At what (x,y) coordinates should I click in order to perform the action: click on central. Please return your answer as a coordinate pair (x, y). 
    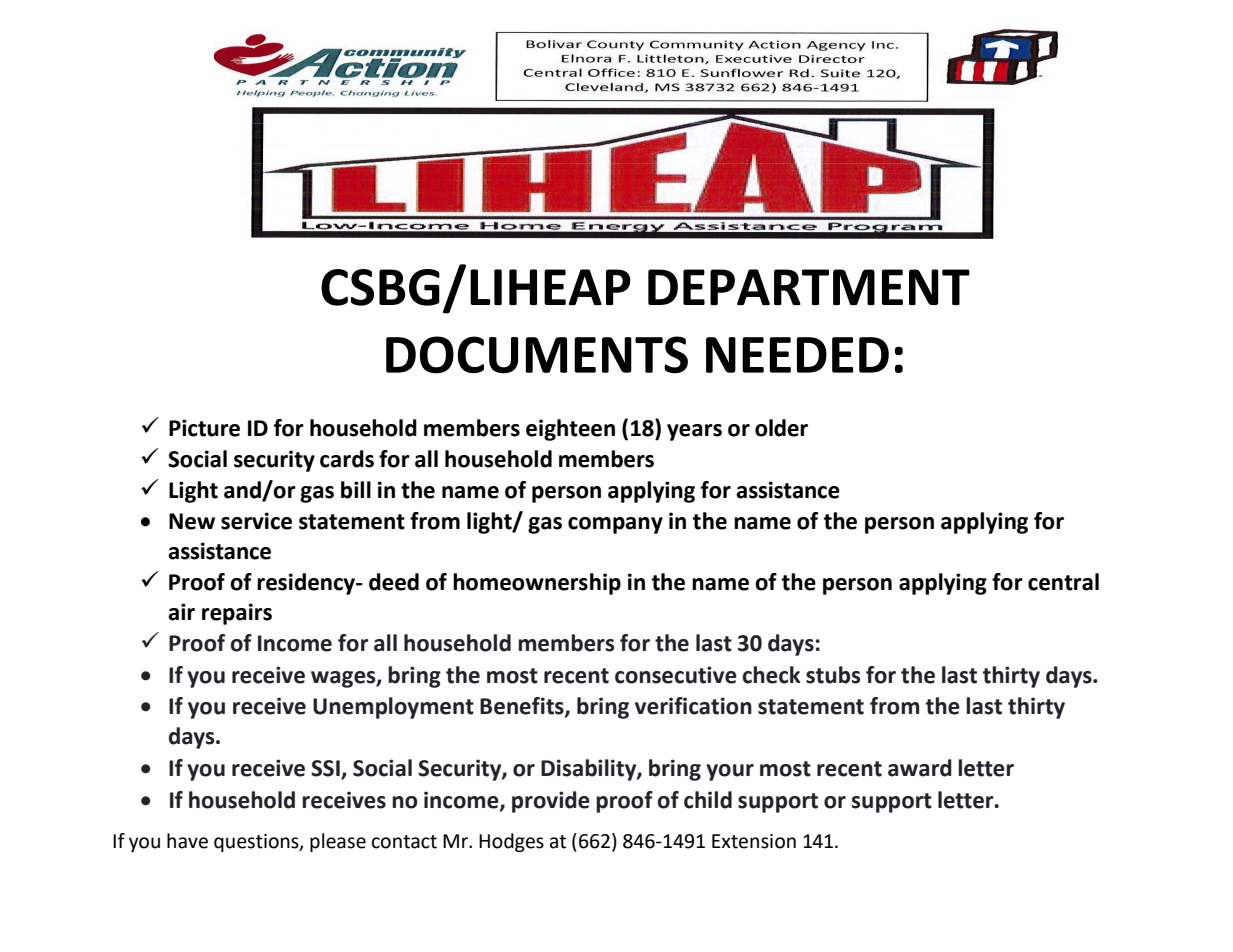
    Looking at the image, I should click on (1063, 582).
